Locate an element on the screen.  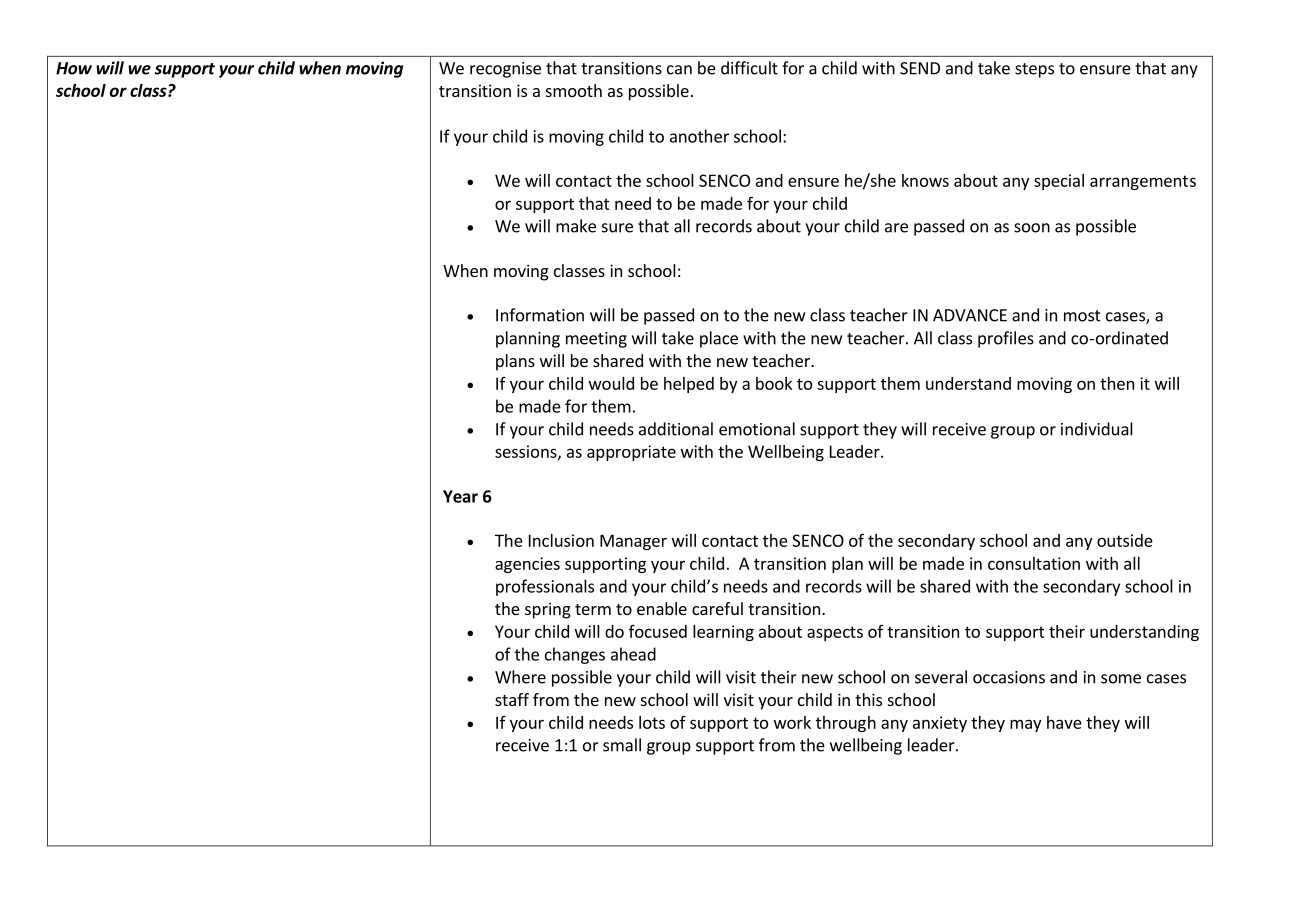
smooth is located at coordinates (574, 90).
